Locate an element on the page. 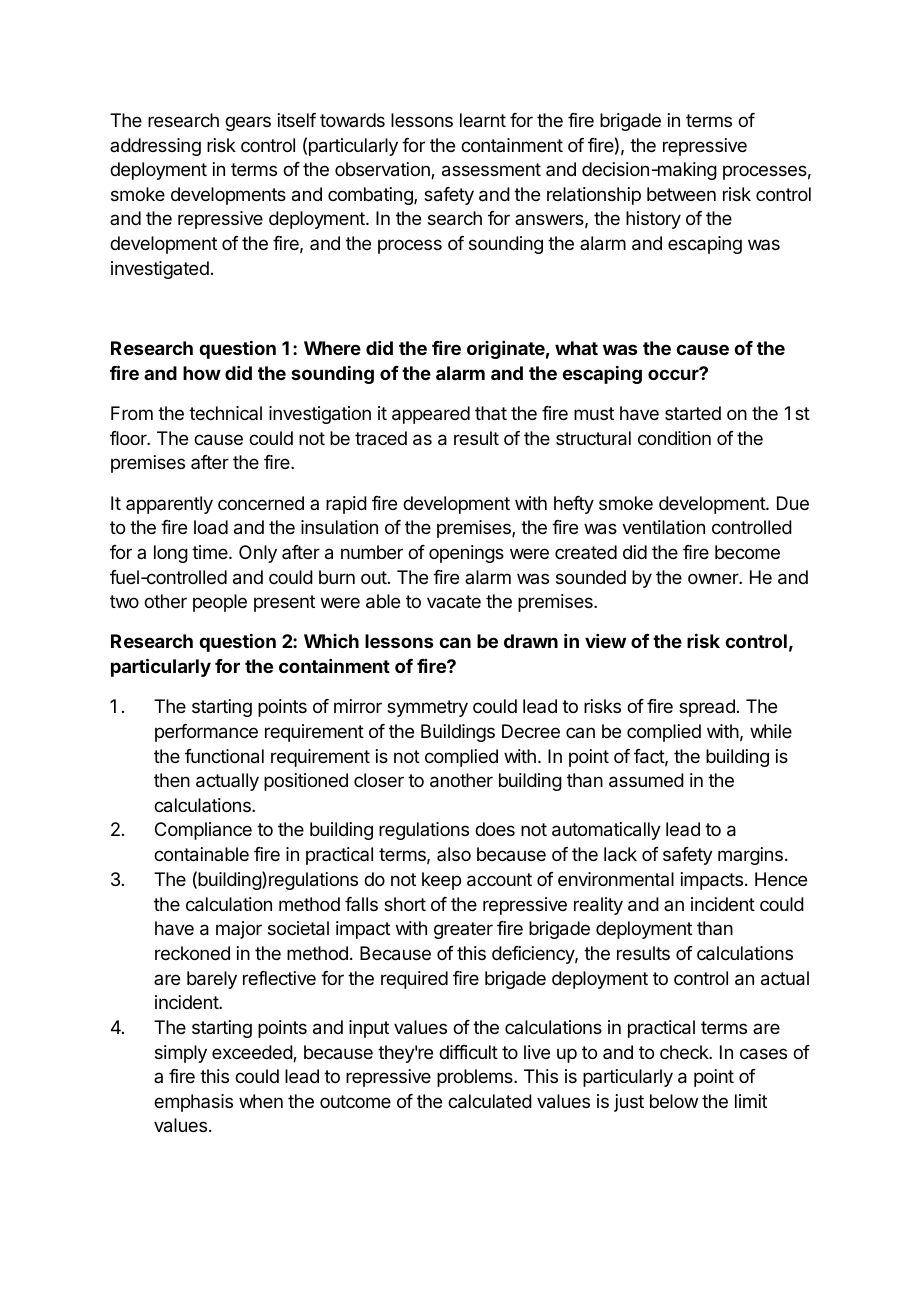 This page has height=1308, width=924. ventilation is located at coordinates (663, 527).
